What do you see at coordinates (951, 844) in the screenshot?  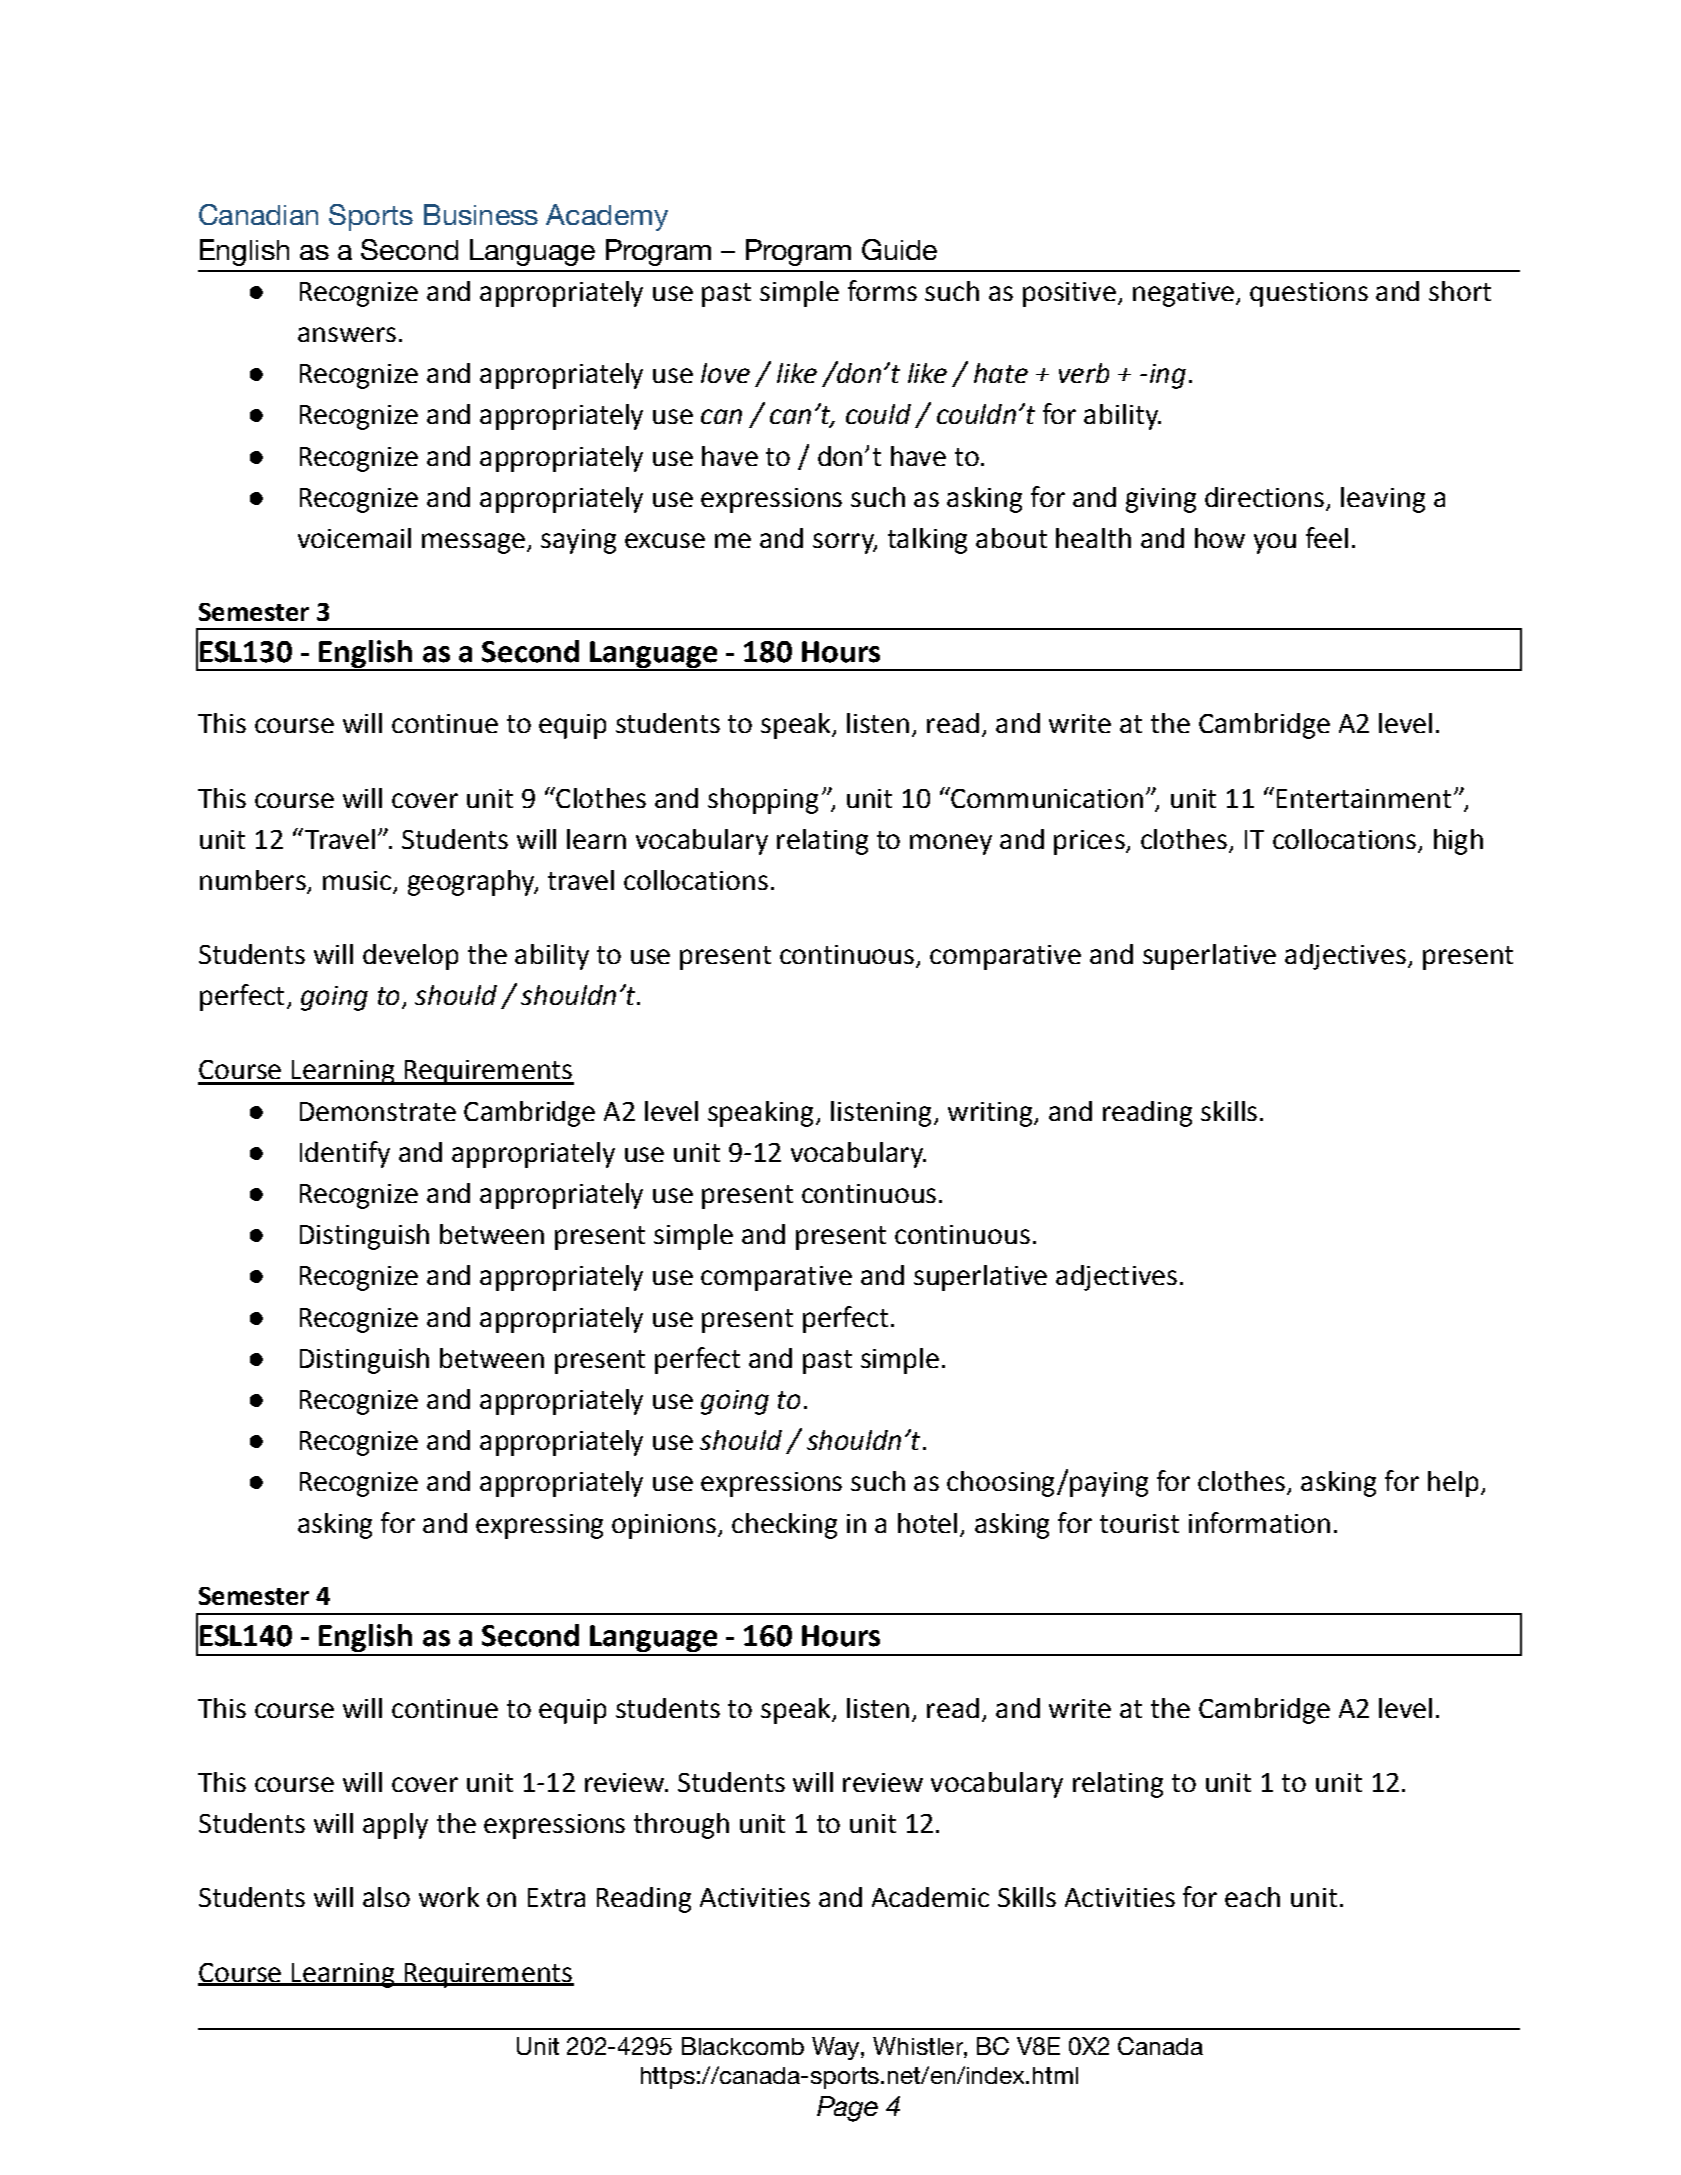 I see `money` at bounding box center [951, 844].
